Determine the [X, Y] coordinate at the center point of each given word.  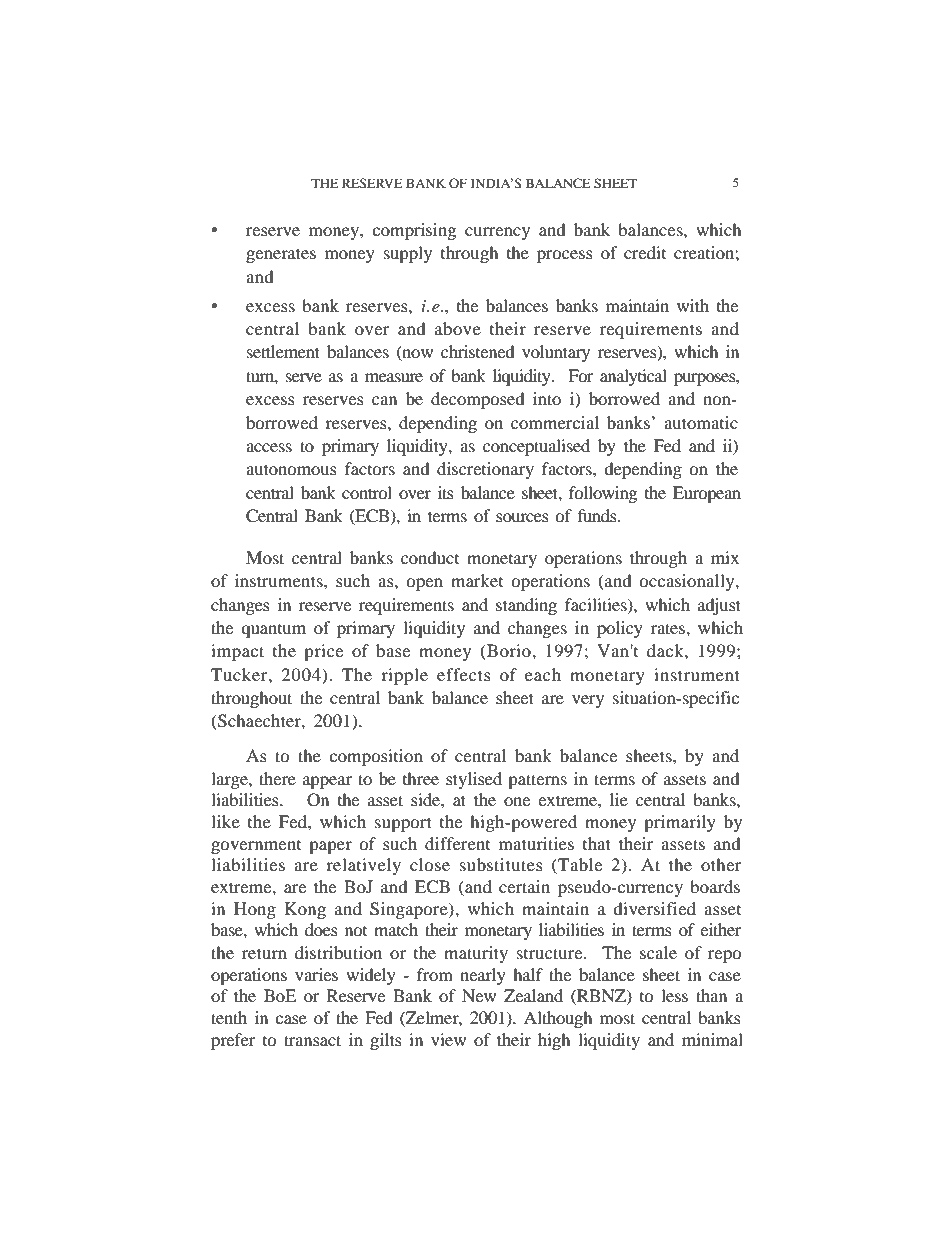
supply [408, 254]
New [479, 995]
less [674, 995]
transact [312, 1040]
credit [645, 252]
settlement [283, 351]
